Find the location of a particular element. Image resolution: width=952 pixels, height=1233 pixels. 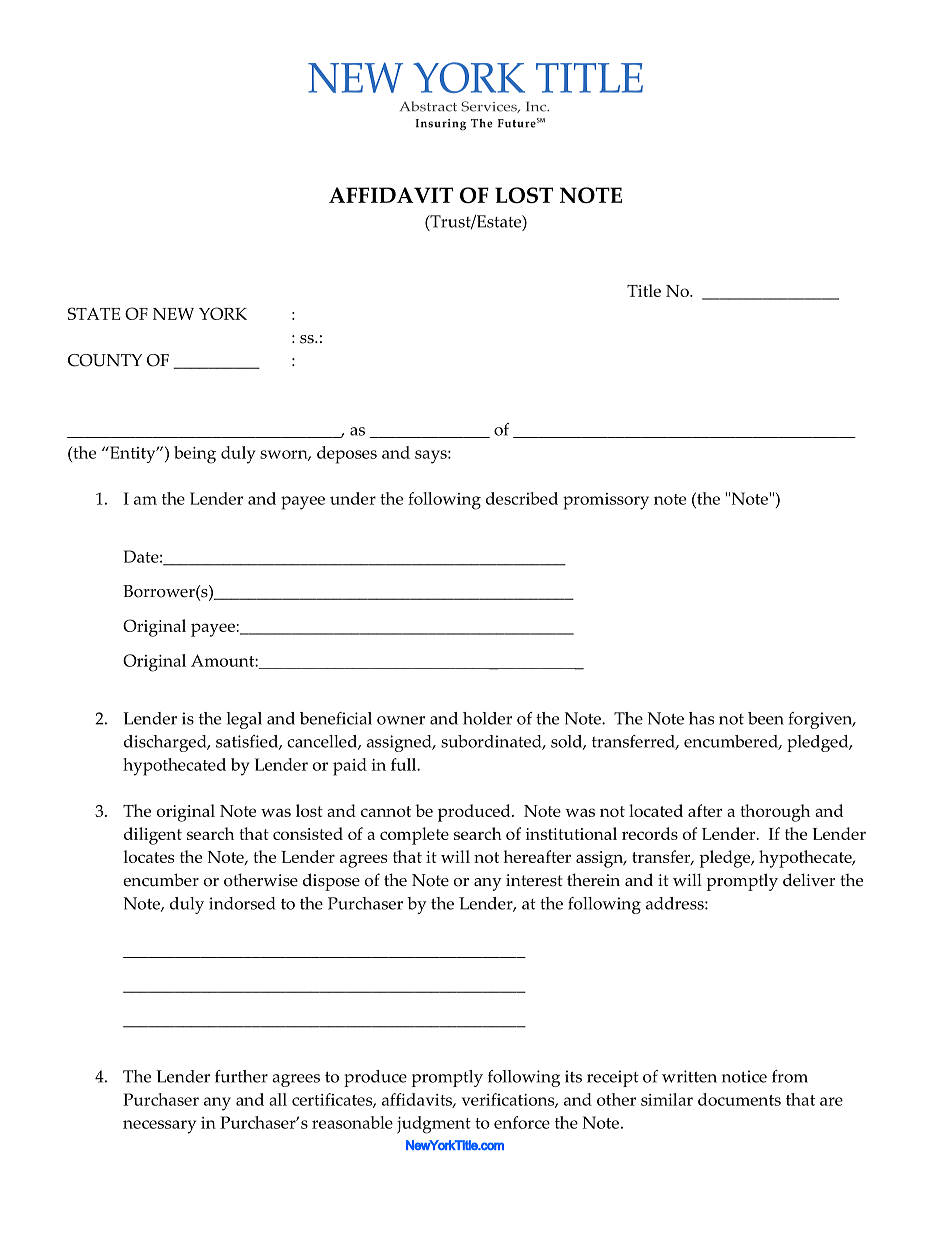

described is located at coordinates (522, 498).
